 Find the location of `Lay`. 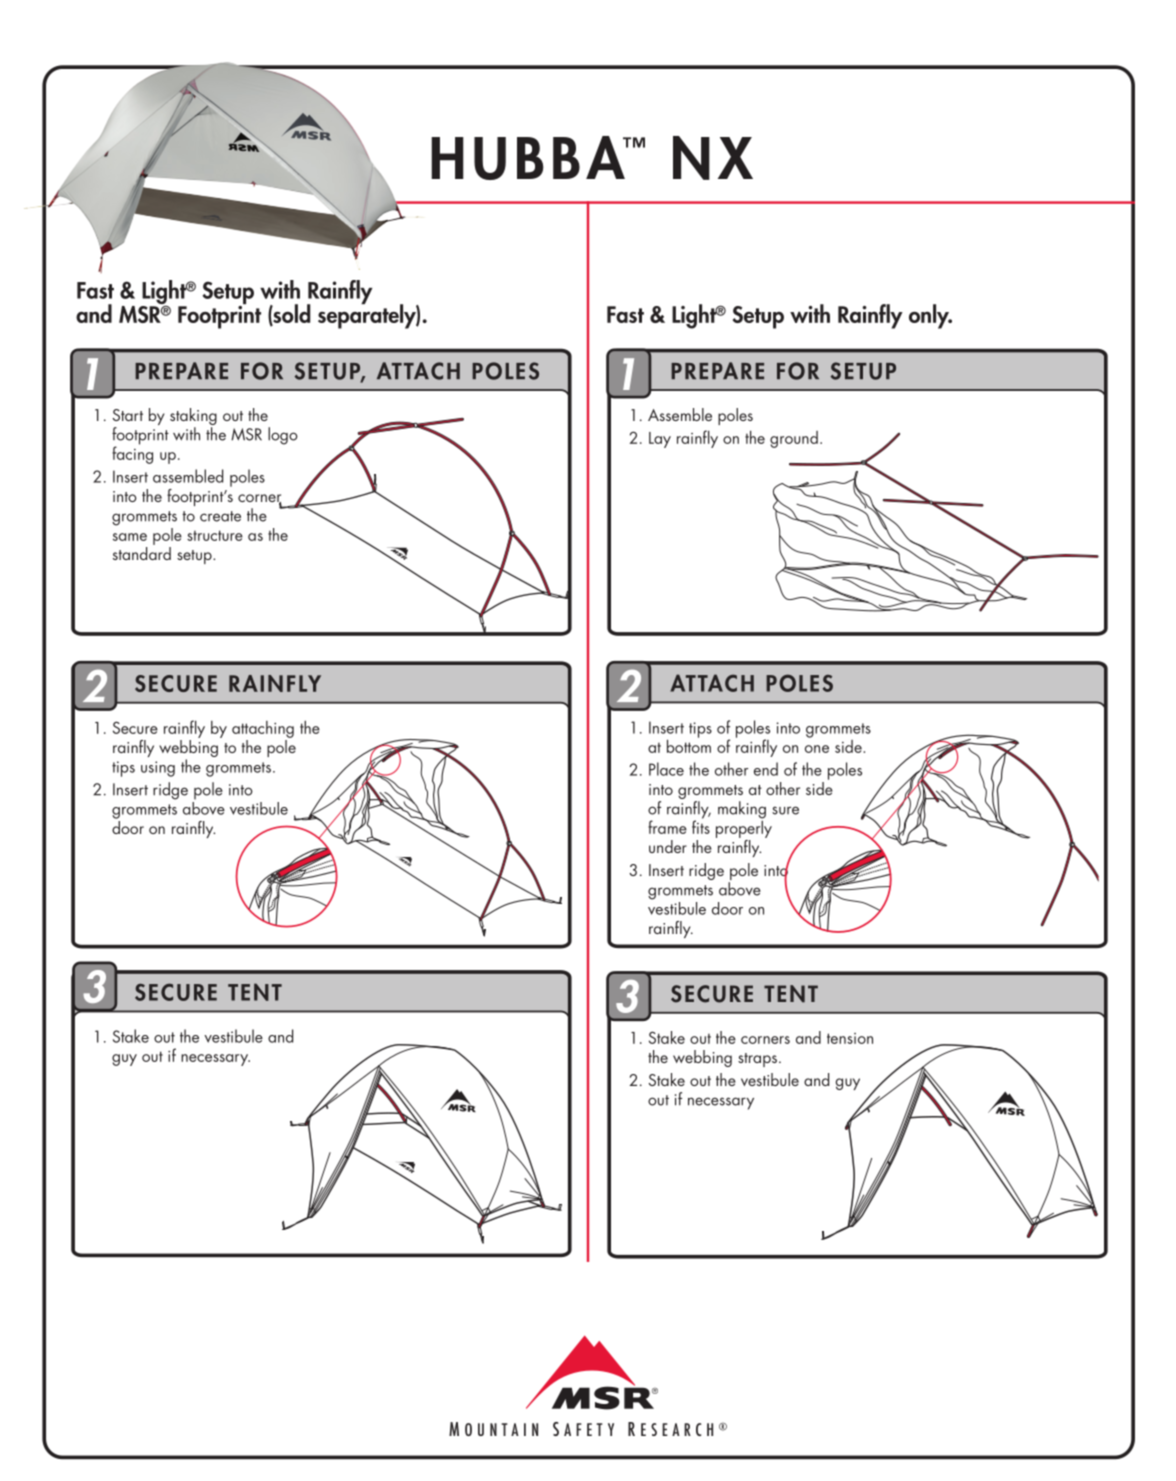

Lay is located at coordinates (660, 440).
